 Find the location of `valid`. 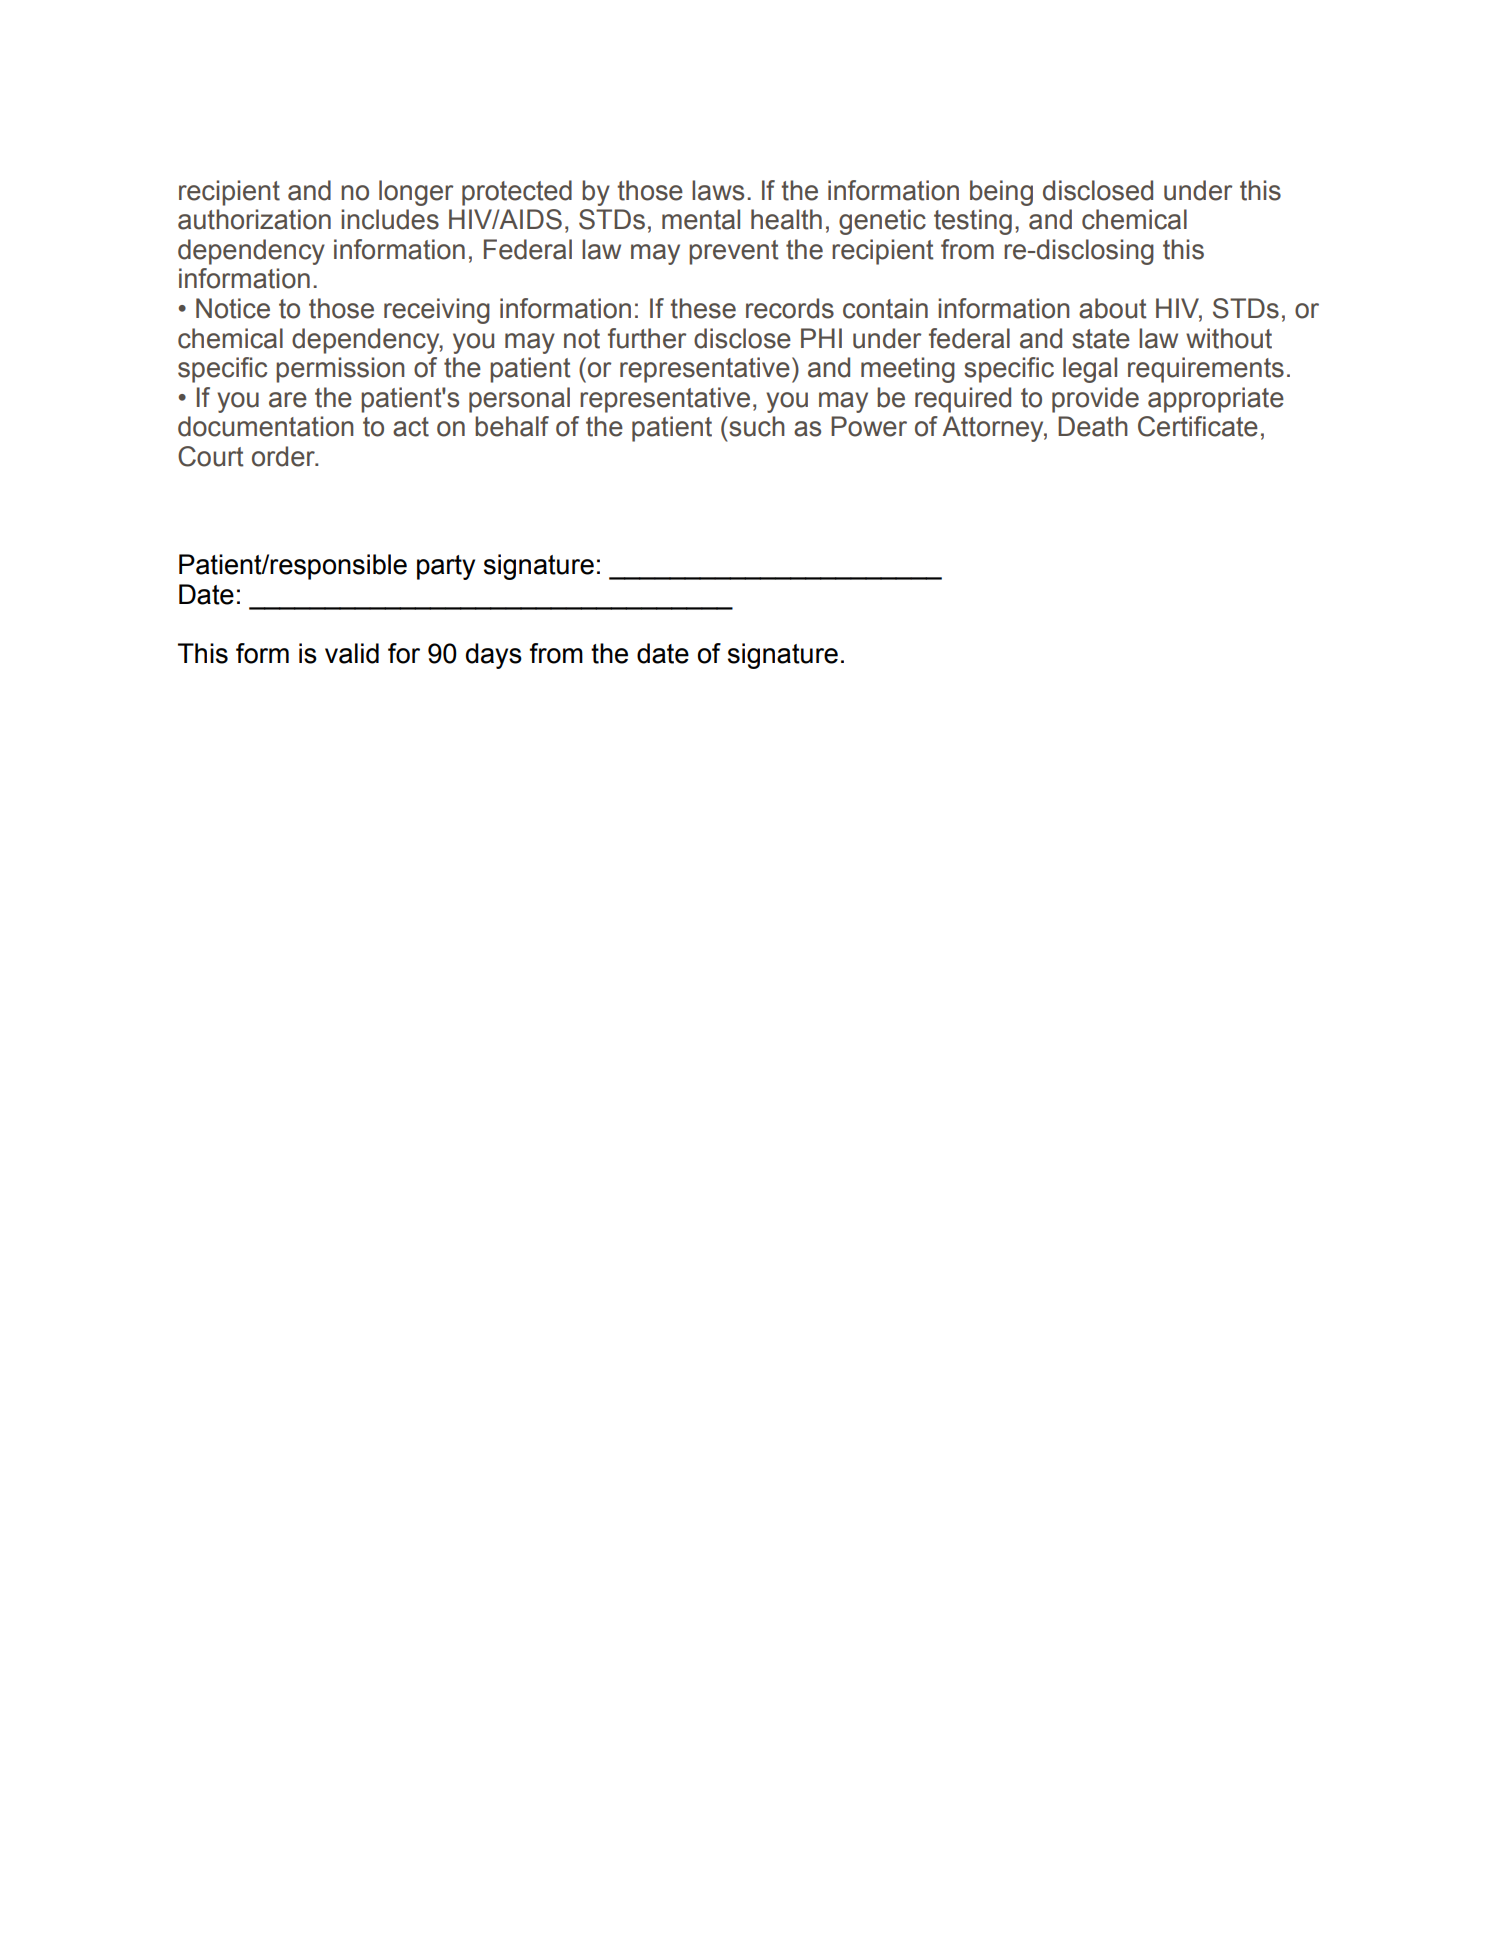

valid is located at coordinates (352, 653).
